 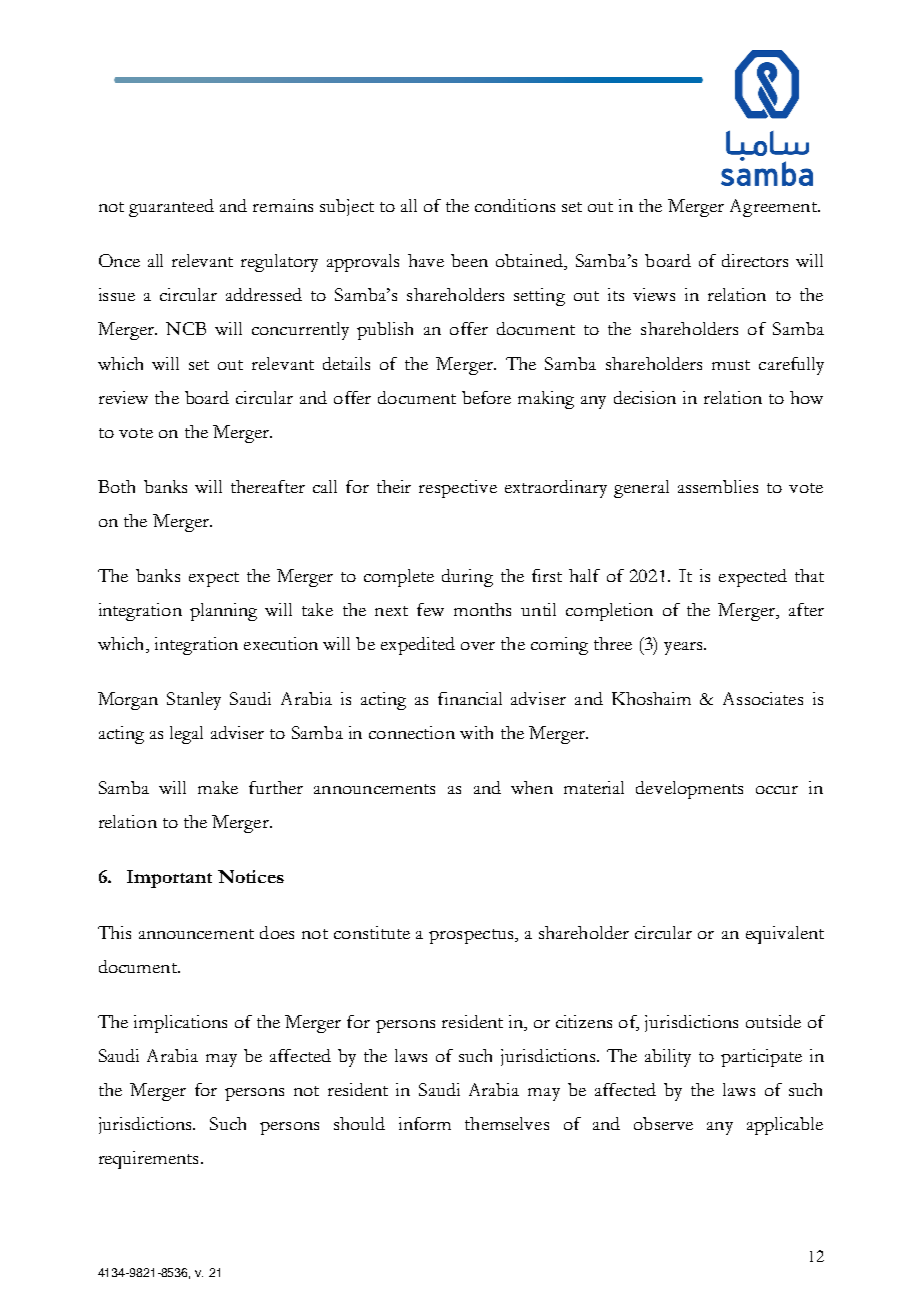 What do you see at coordinates (171, 208) in the screenshot?
I see `guaranteed` at bounding box center [171, 208].
